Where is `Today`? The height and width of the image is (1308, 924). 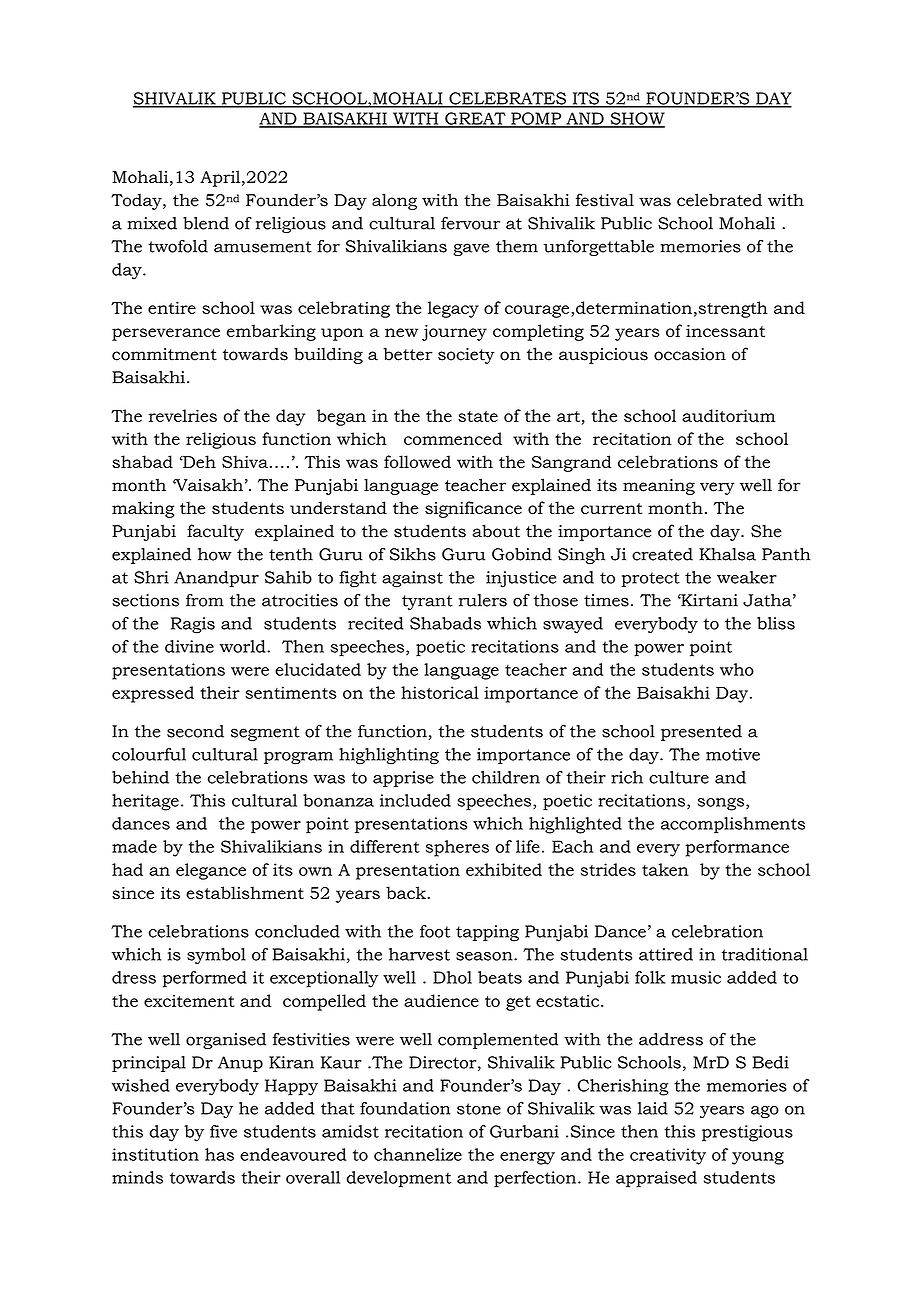
Today is located at coordinates (137, 202).
